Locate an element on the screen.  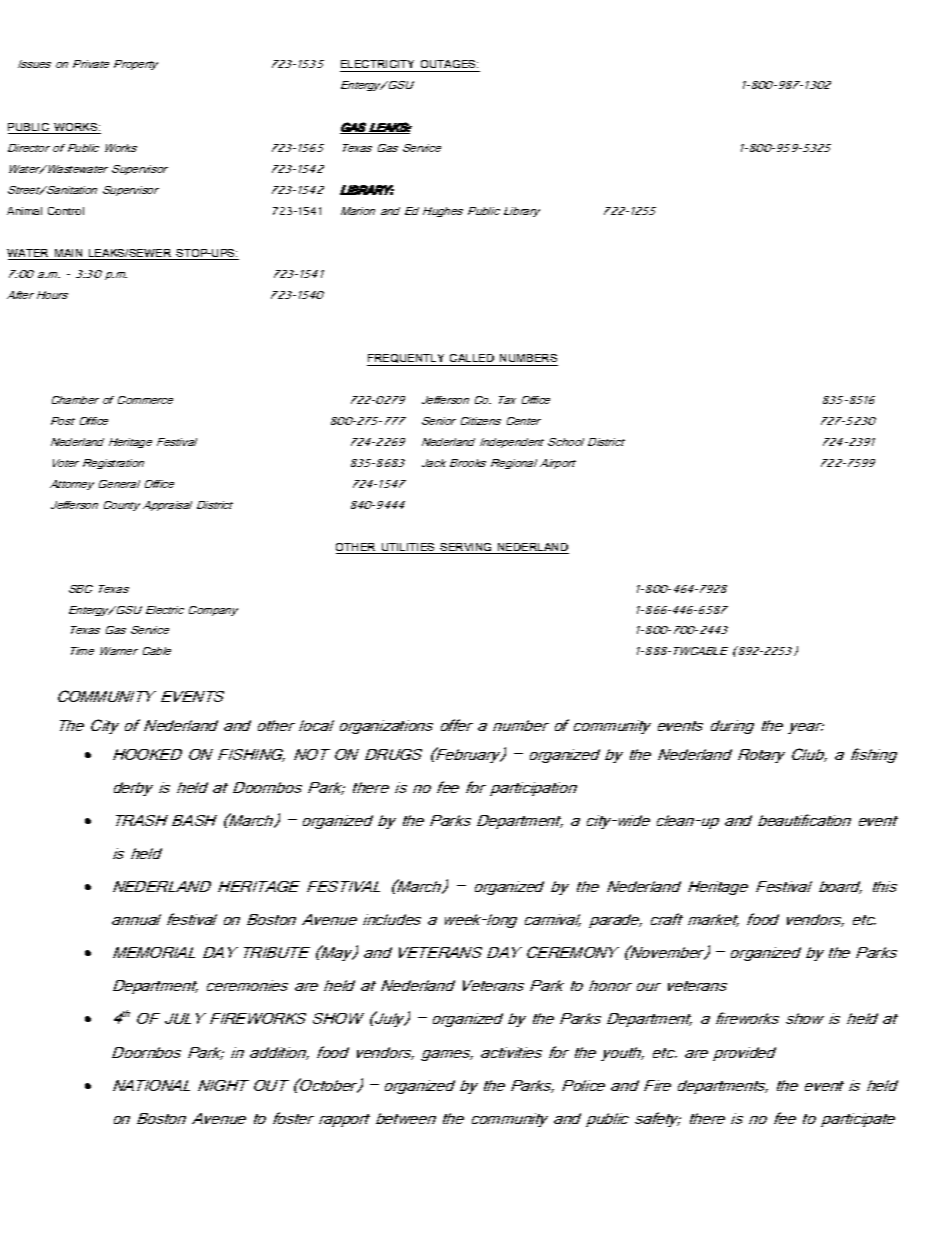
UTILITIES is located at coordinates (409, 548).
